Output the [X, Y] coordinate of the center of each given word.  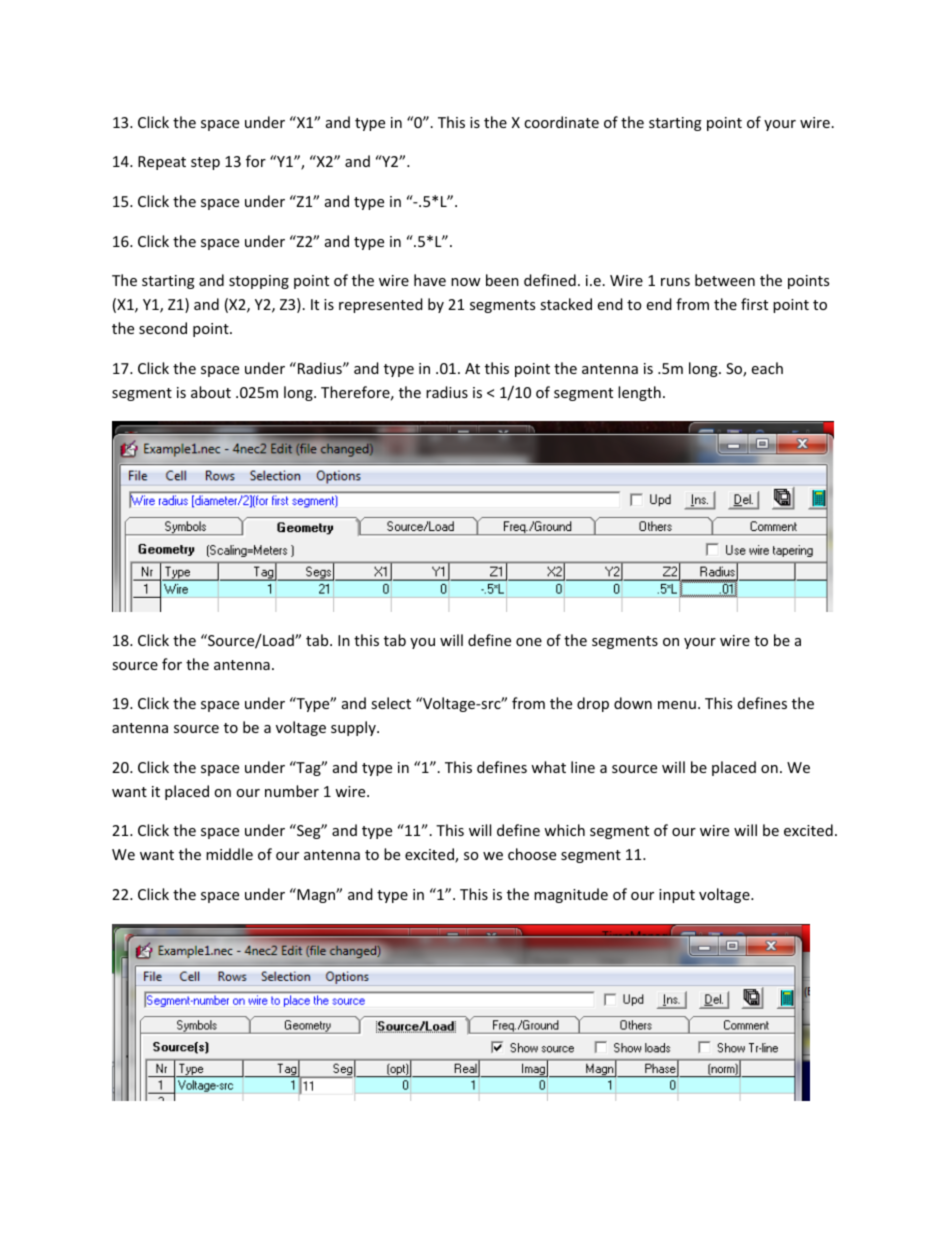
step [205, 163]
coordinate [561, 122]
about [211, 392]
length [639, 393]
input [677, 896]
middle [229, 854]
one [529, 642]
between [725, 280]
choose [532, 854]
